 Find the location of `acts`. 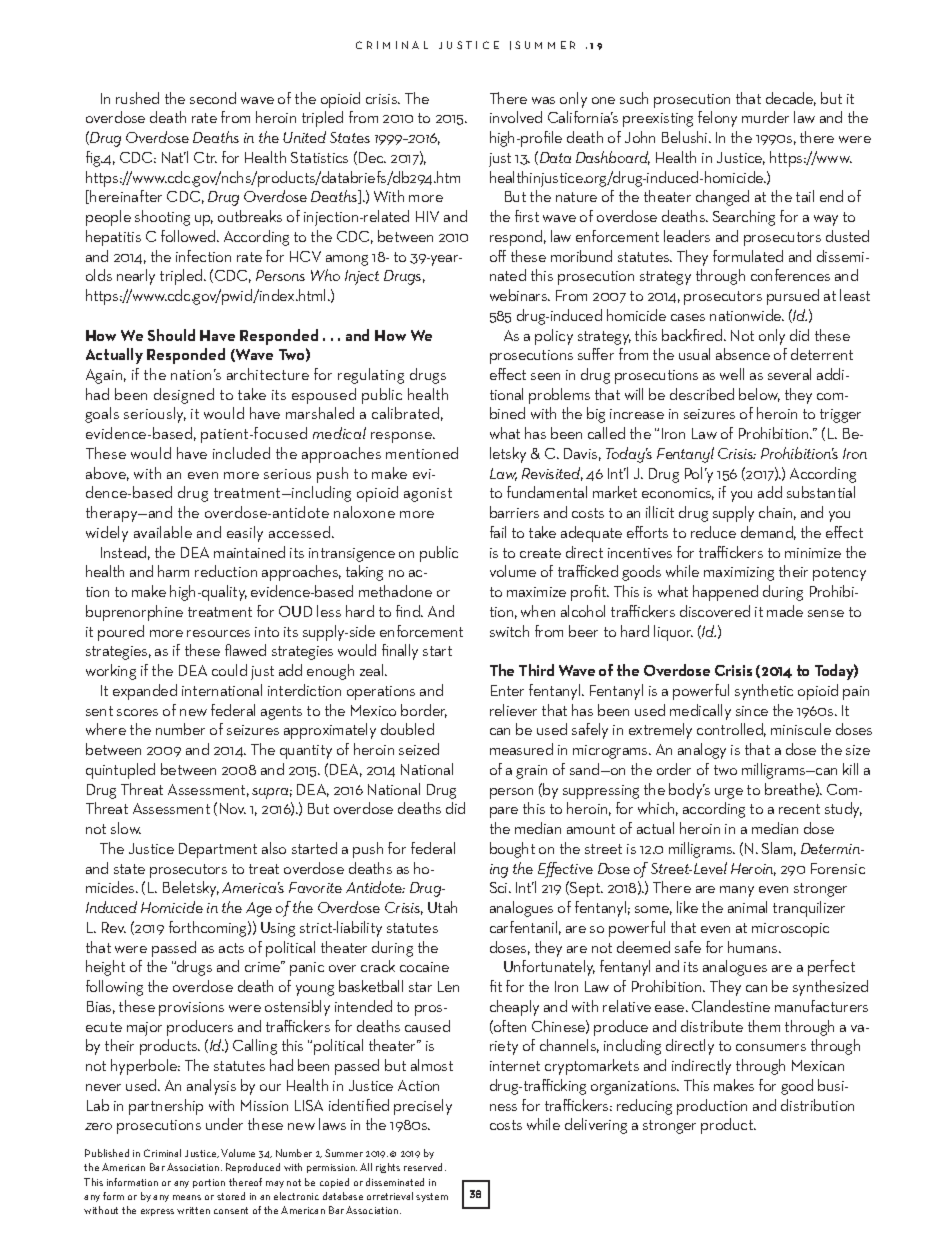

acts is located at coordinates (231, 948).
